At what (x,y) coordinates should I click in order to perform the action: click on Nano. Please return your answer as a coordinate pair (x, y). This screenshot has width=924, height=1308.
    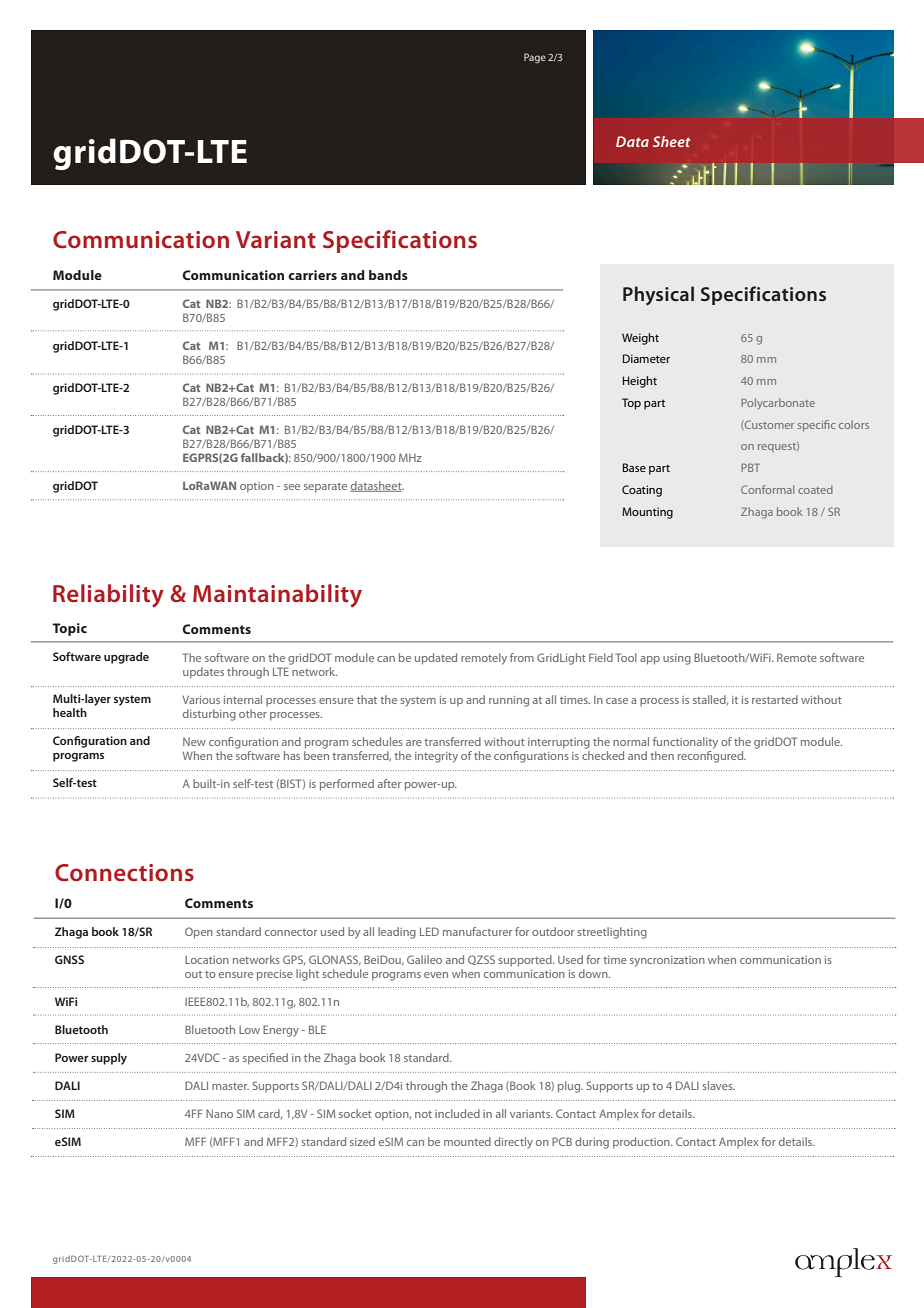
    Looking at the image, I should click on (219, 1113).
